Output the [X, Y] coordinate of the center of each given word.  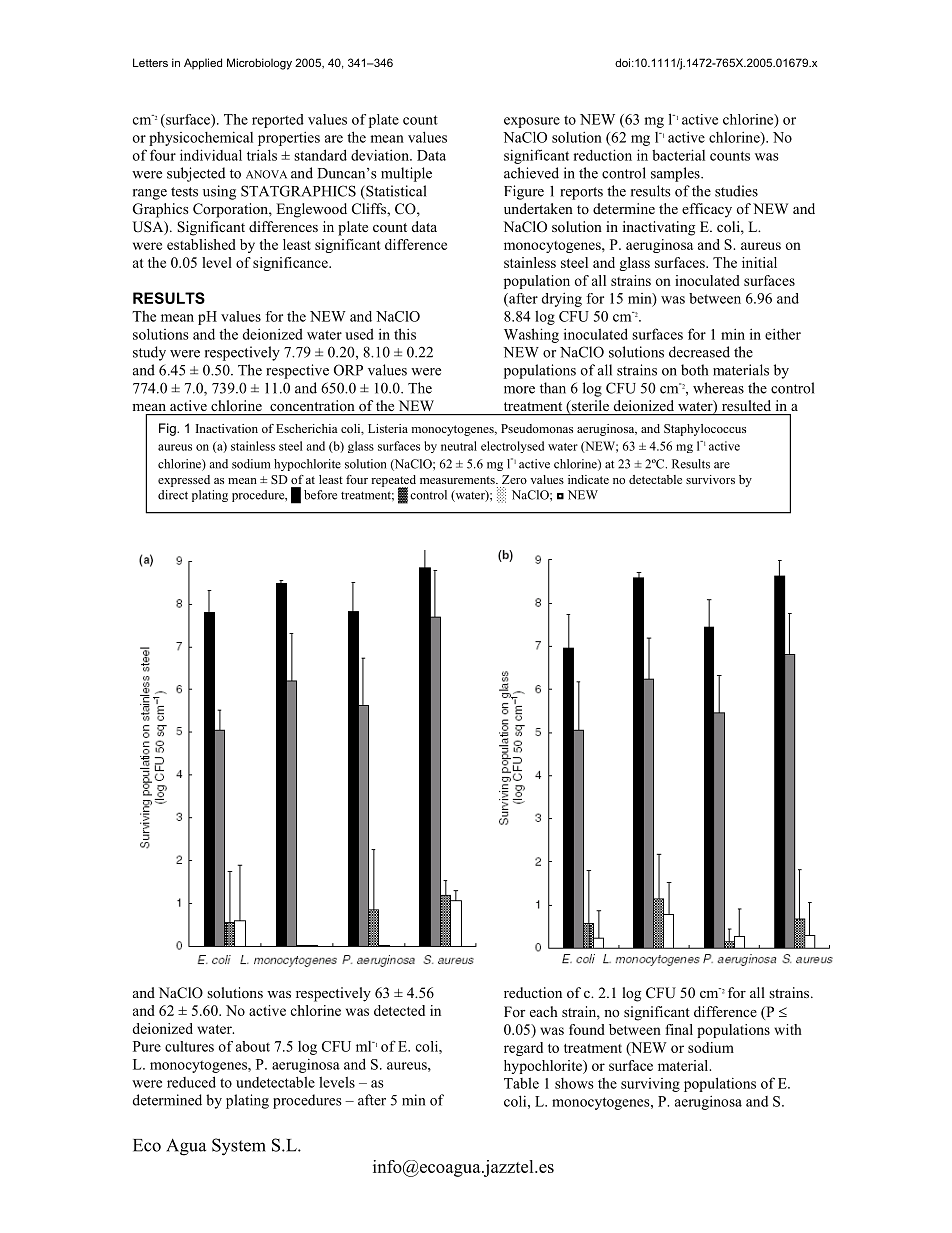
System [239, 1147]
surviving [650, 1085]
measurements [458, 480]
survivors [710, 479]
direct [173, 495]
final [679, 1029]
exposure [532, 122]
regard [523, 1049]
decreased [699, 352]
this [405, 334]
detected [399, 1010]
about [253, 1046]
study [149, 353]
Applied [203, 64]
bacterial [678, 155]
